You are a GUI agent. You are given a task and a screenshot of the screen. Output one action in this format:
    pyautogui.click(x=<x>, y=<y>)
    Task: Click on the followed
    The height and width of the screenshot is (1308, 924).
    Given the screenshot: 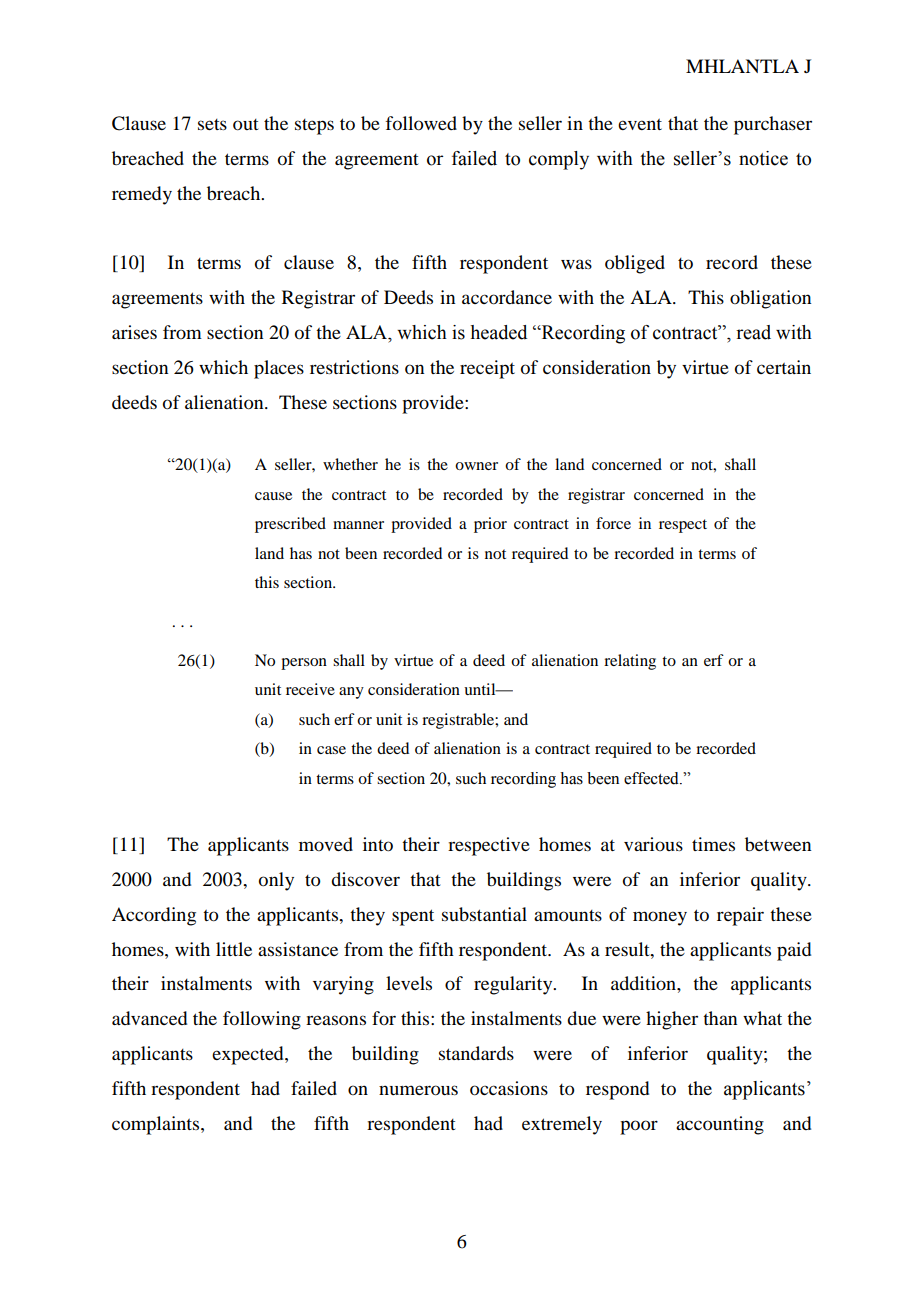 What is the action you would take?
    pyautogui.click(x=421, y=123)
